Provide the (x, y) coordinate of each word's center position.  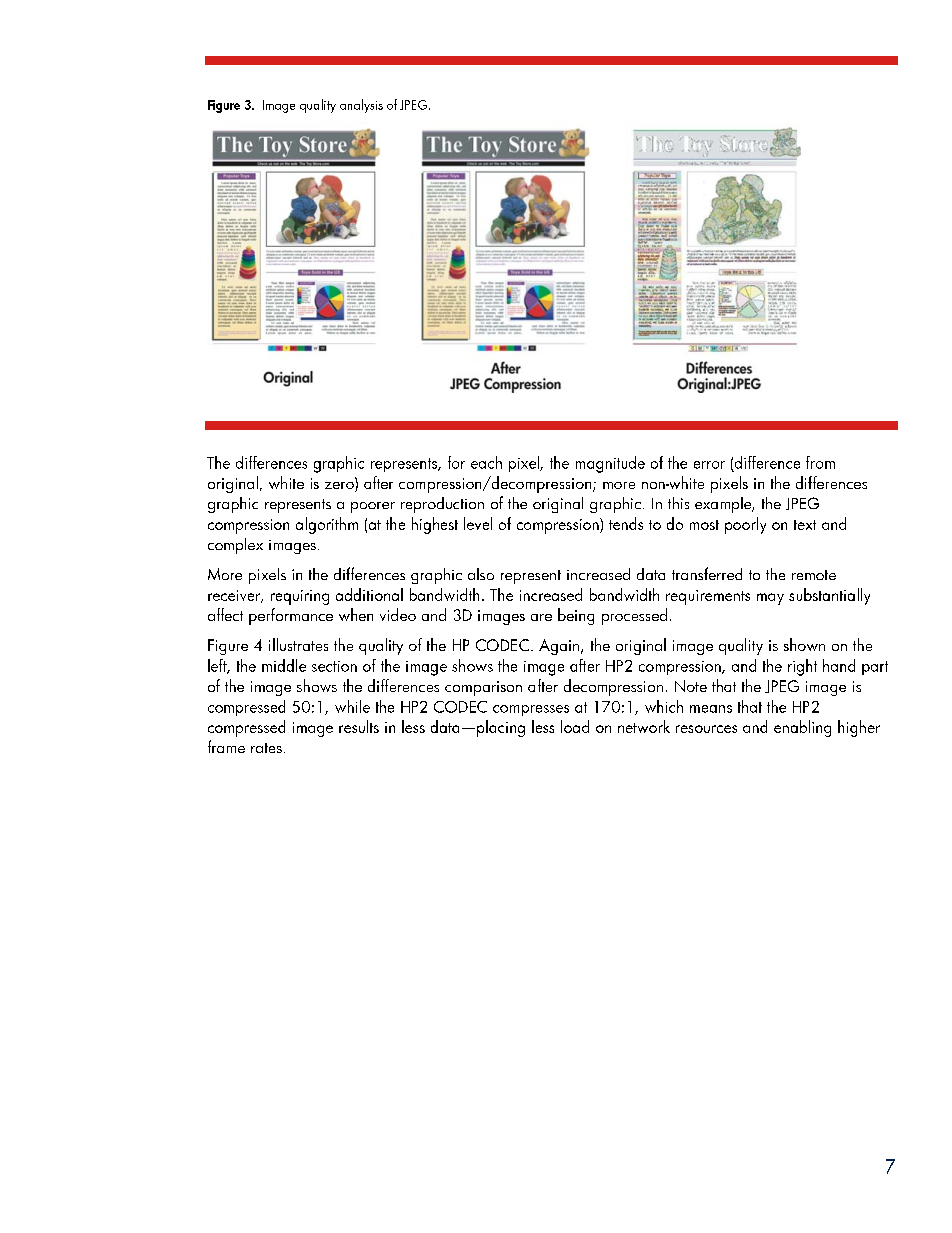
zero (340, 487)
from (820, 462)
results (359, 726)
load (575, 726)
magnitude (610, 464)
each (486, 462)
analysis (361, 106)
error (709, 465)
